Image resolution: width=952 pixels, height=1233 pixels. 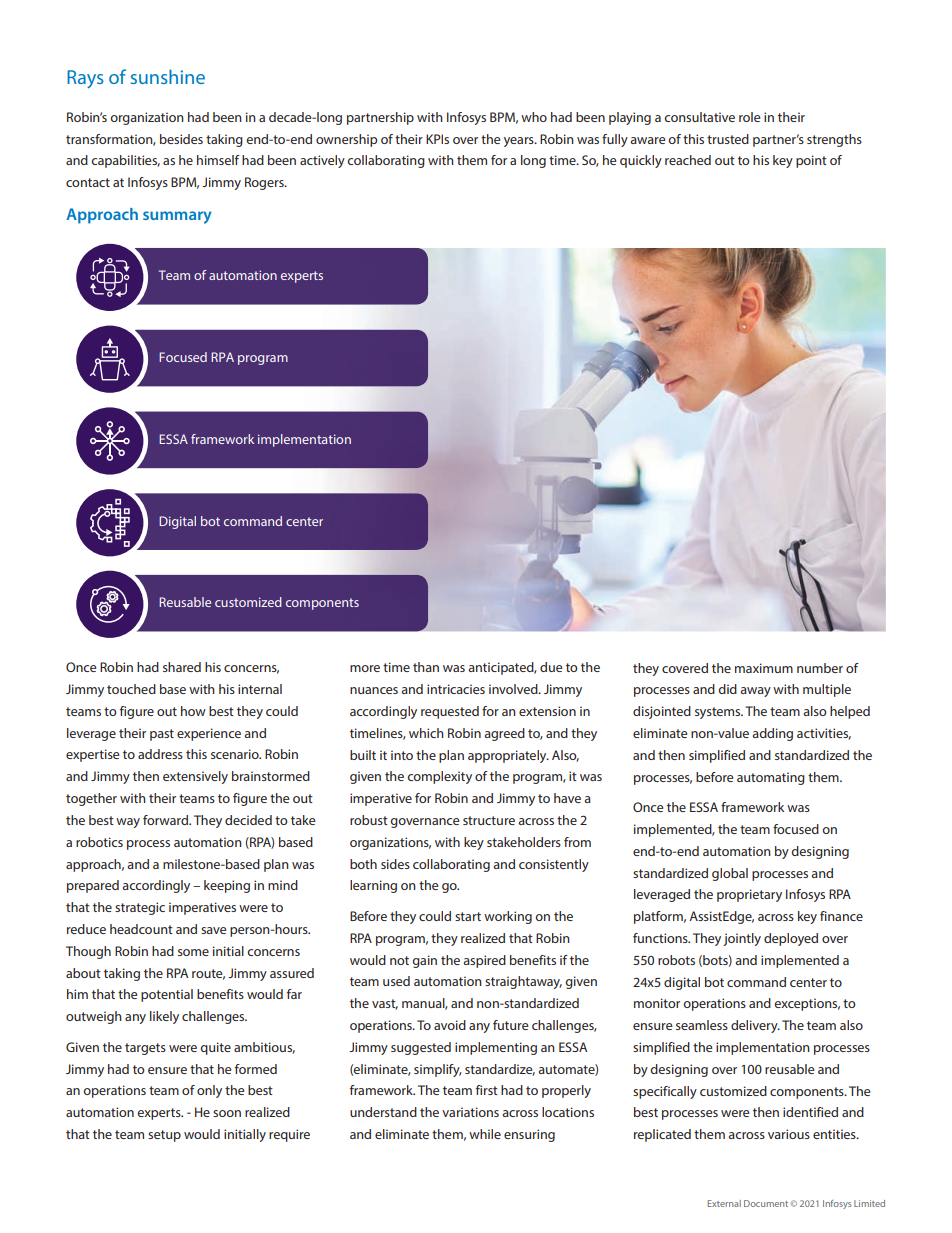 What do you see at coordinates (766, 1203) in the screenshot?
I see `Document` at bounding box center [766, 1203].
